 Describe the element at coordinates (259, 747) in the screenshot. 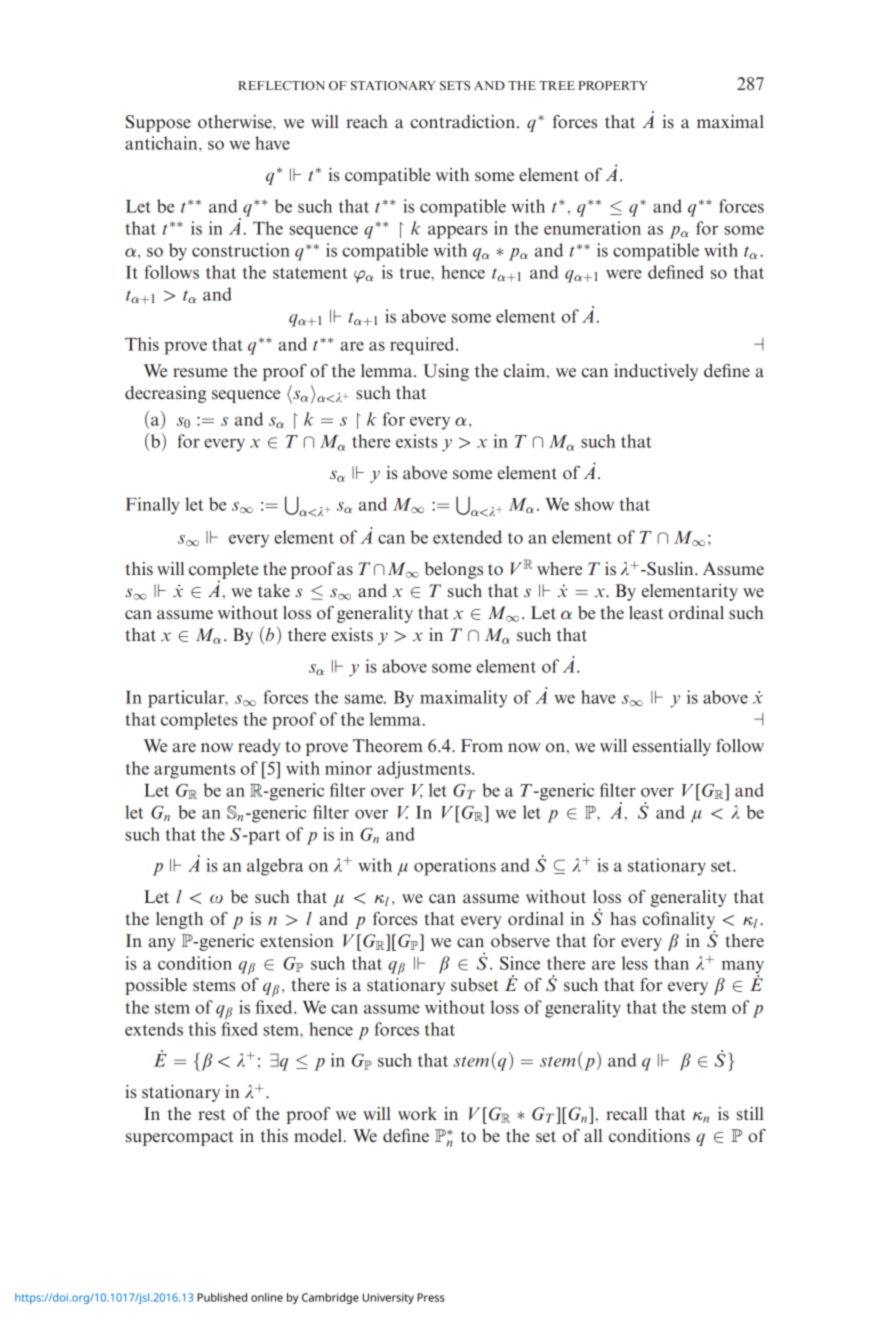

I see `ready` at that location.
